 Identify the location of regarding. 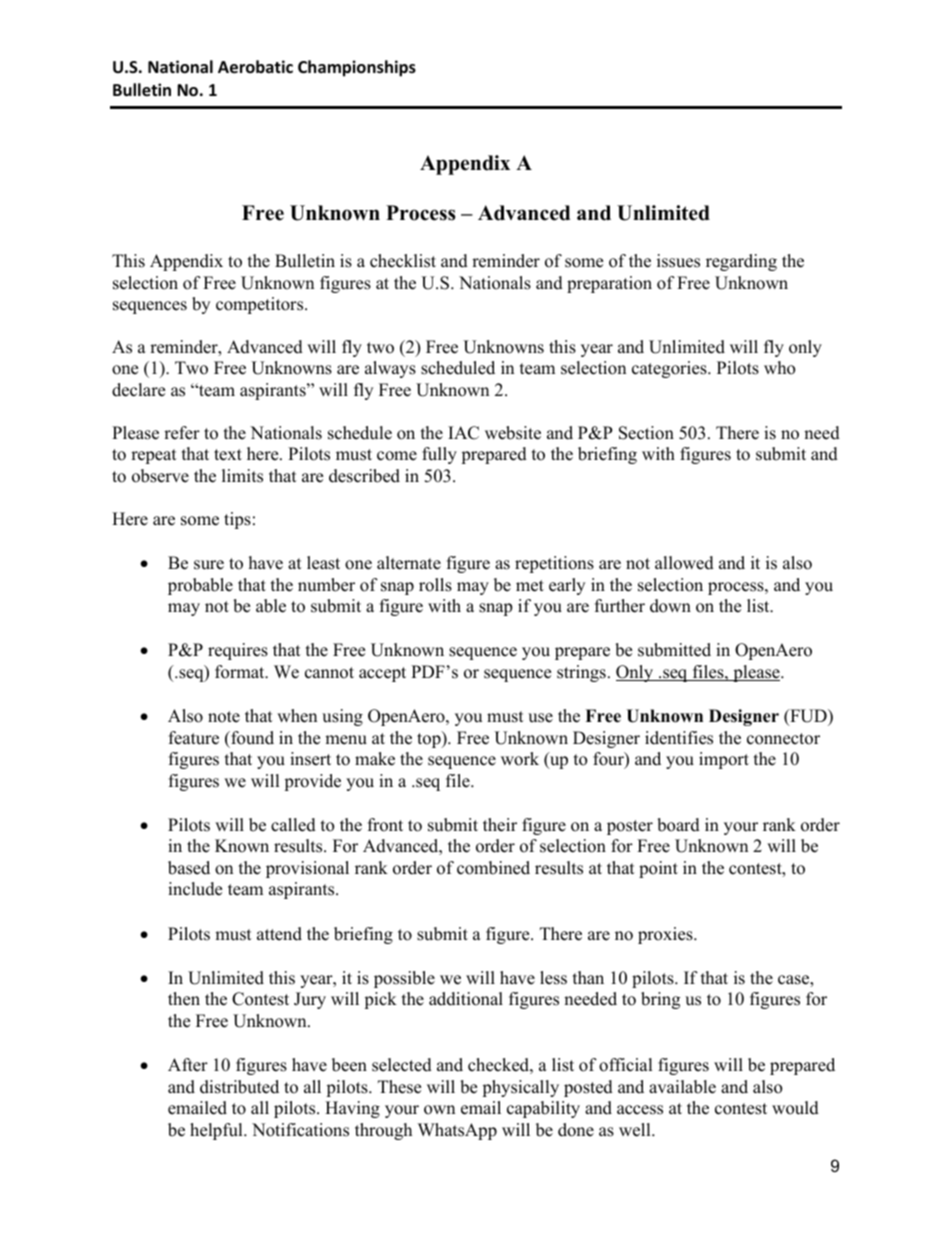
(741, 262).
